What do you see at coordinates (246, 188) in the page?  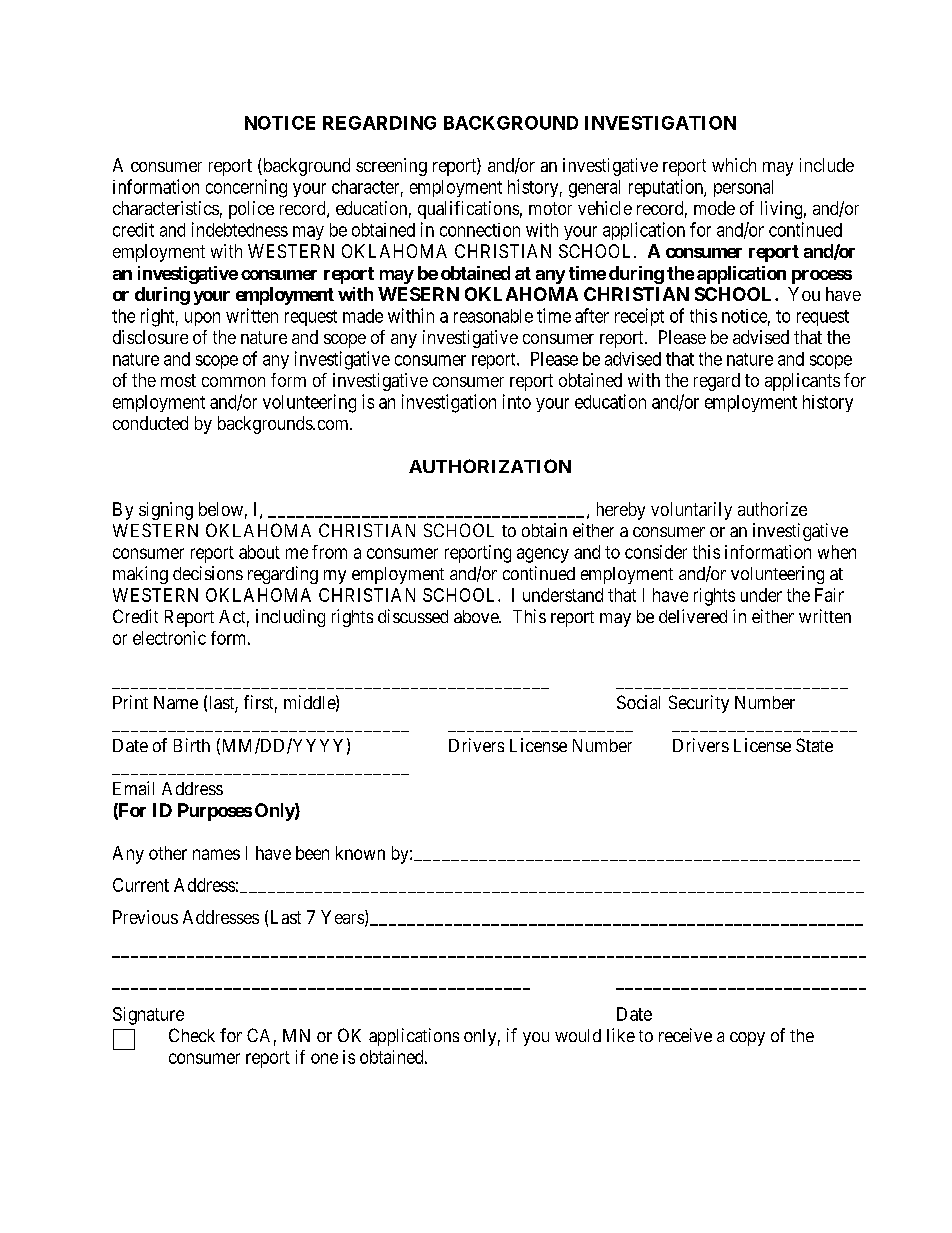 I see `concerning` at bounding box center [246, 188].
